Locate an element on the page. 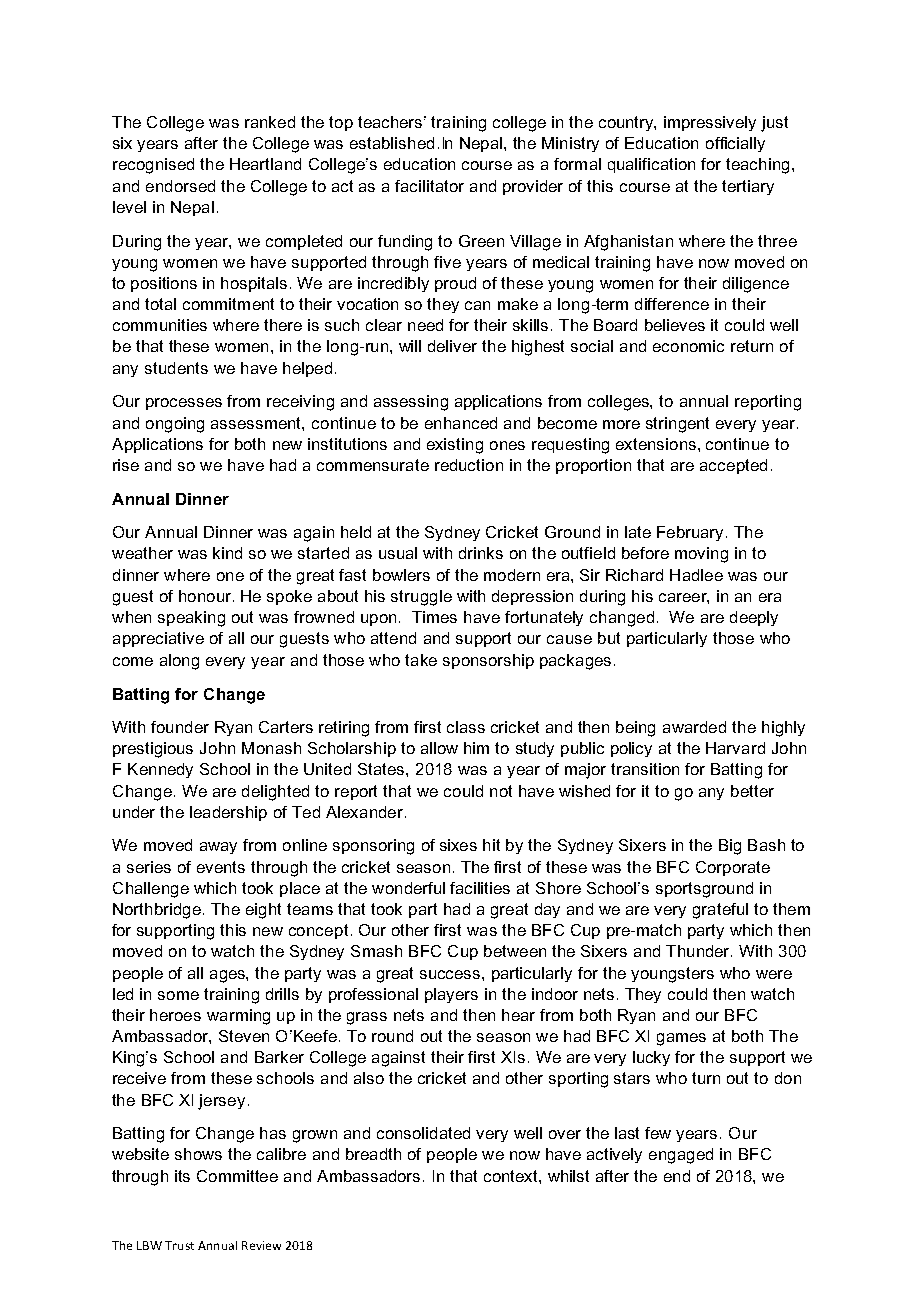  reduction is located at coordinates (469, 465).
